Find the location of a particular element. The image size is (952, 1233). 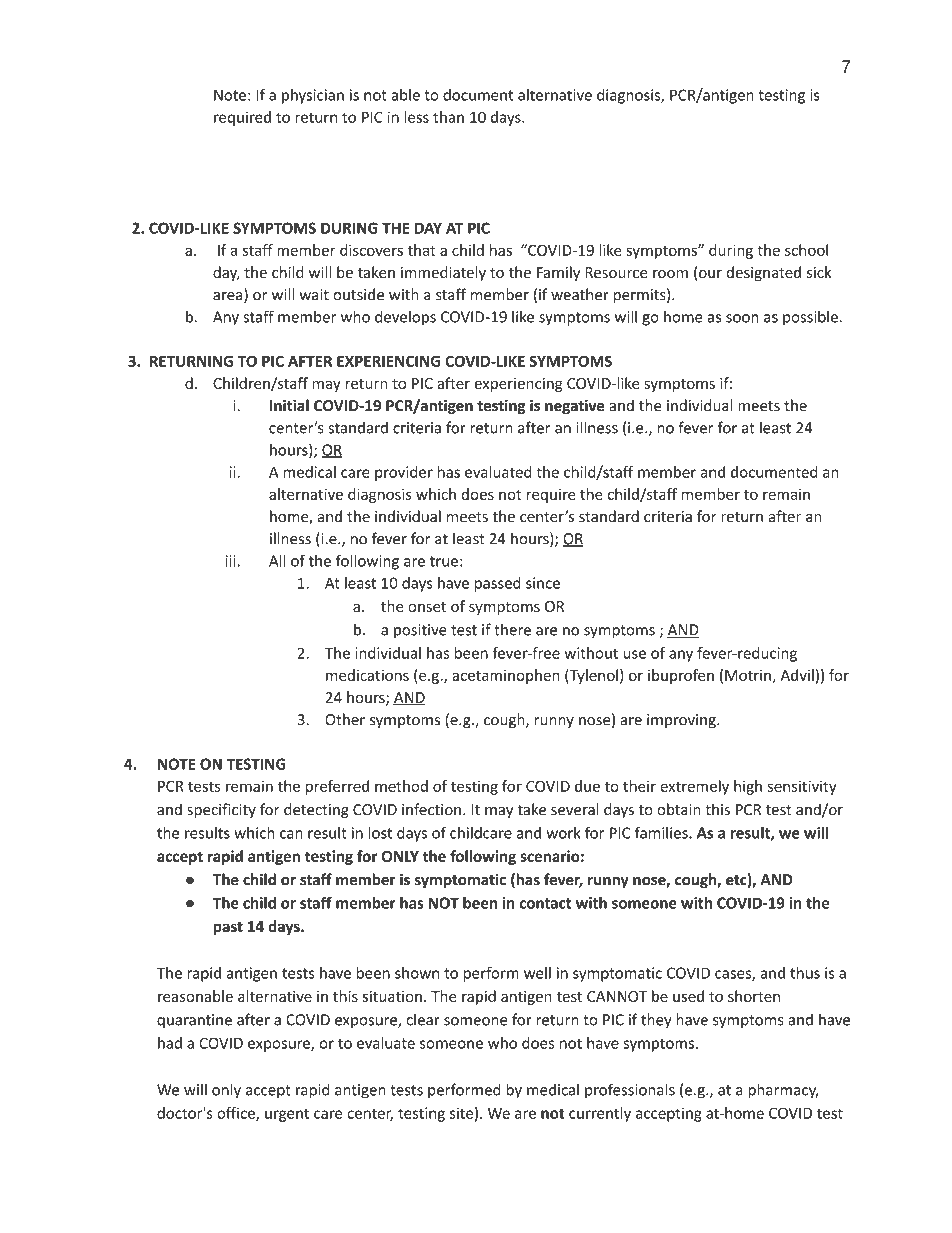

soon is located at coordinates (742, 318).
